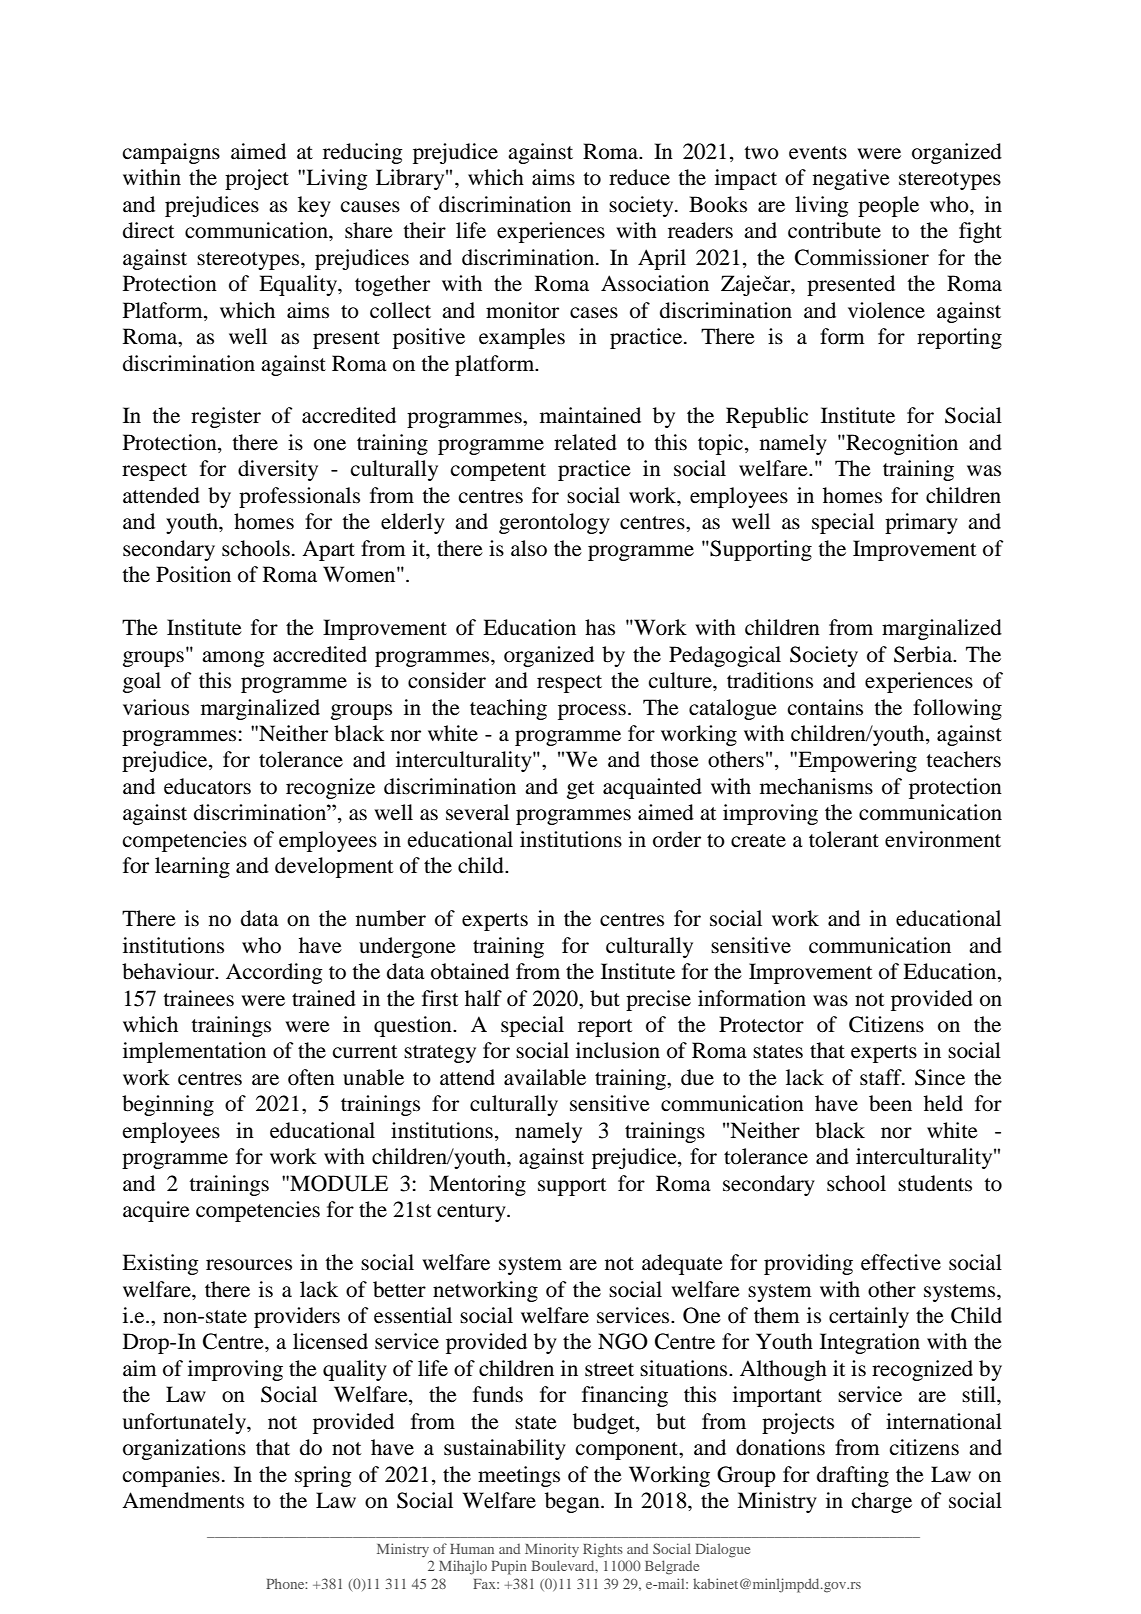 The width and height of the screenshot is (1141, 1614). I want to click on tolerant, so click(844, 839).
